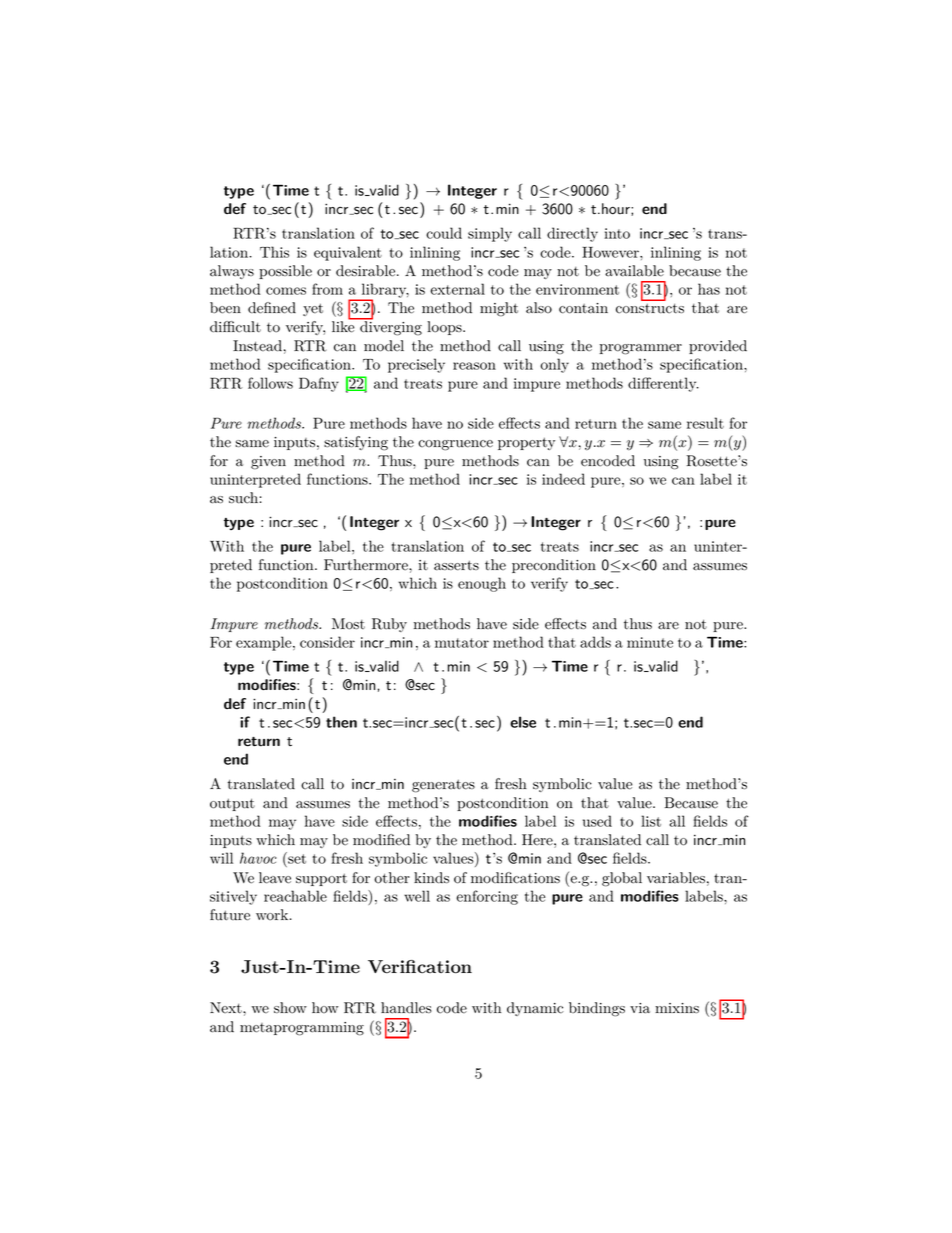 The width and height of the document is (952, 1233). Describe the element at coordinates (650, 642) in the document. I see `minute` at that location.
